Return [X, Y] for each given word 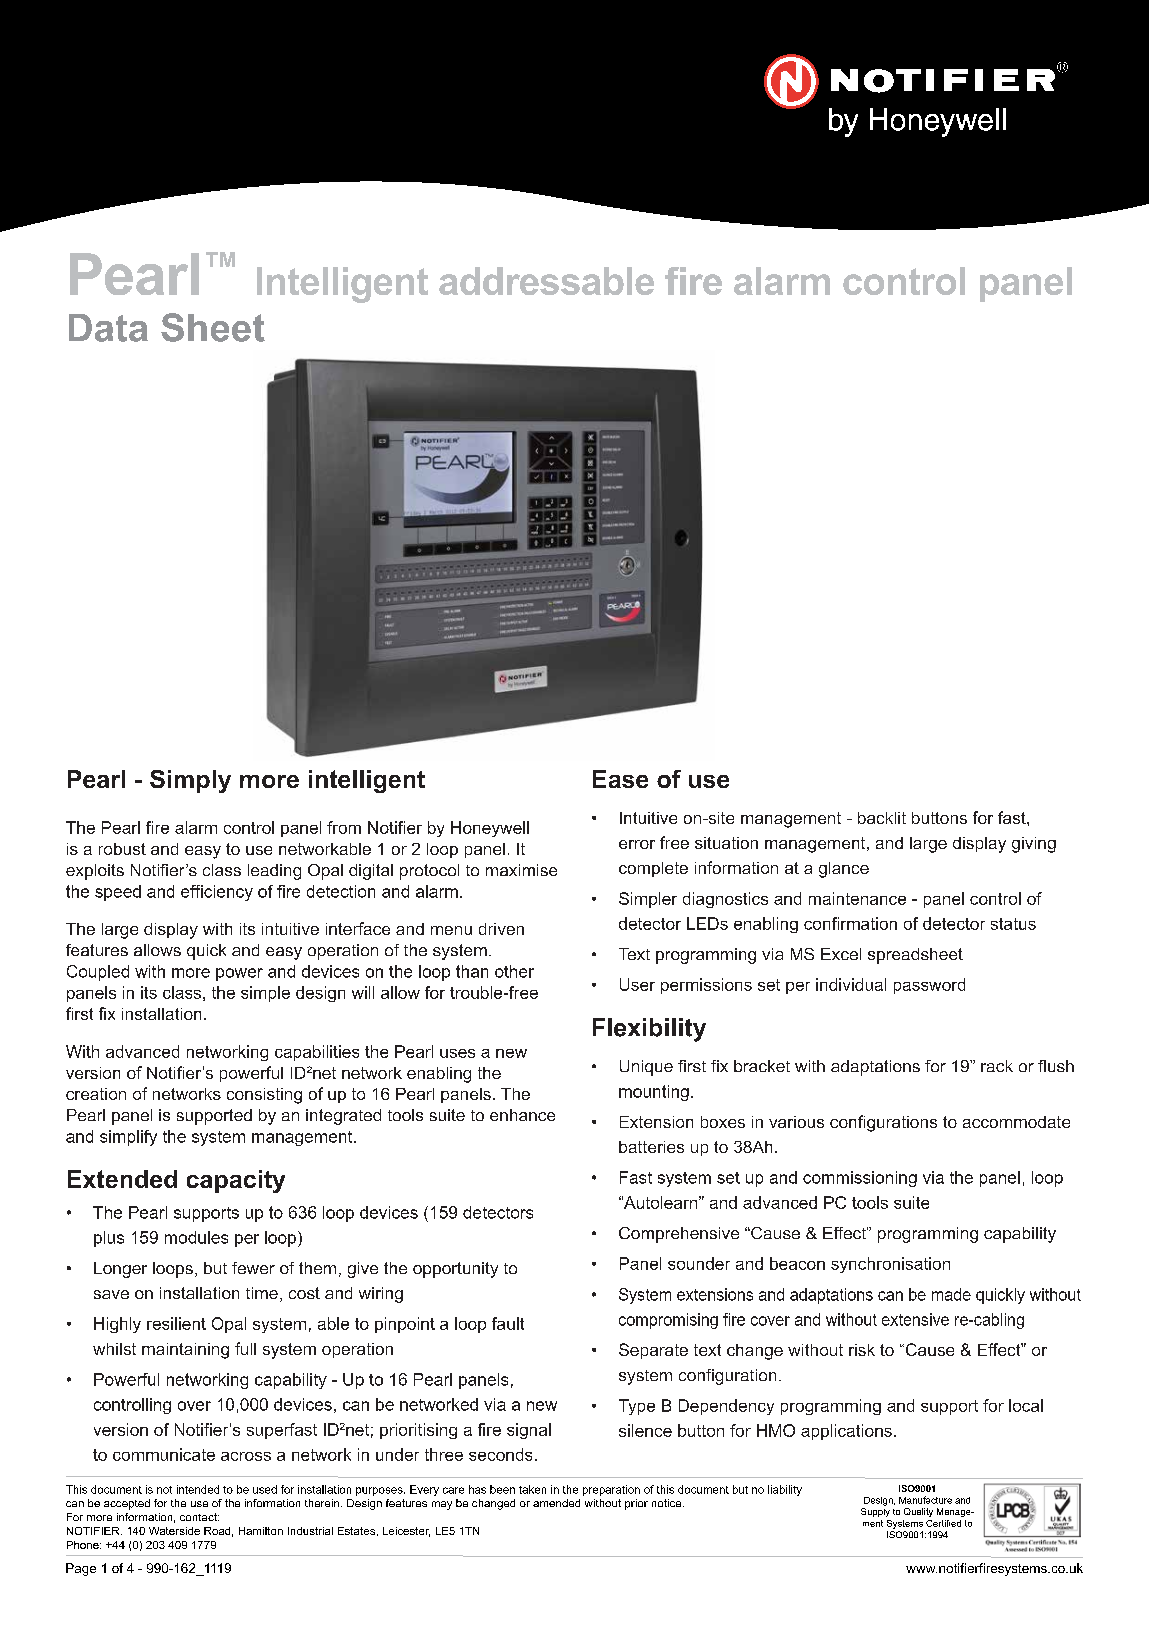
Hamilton [261, 1531]
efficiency [217, 893]
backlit [882, 818]
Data [108, 328]
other [514, 971]
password [929, 986]
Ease [620, 779]
